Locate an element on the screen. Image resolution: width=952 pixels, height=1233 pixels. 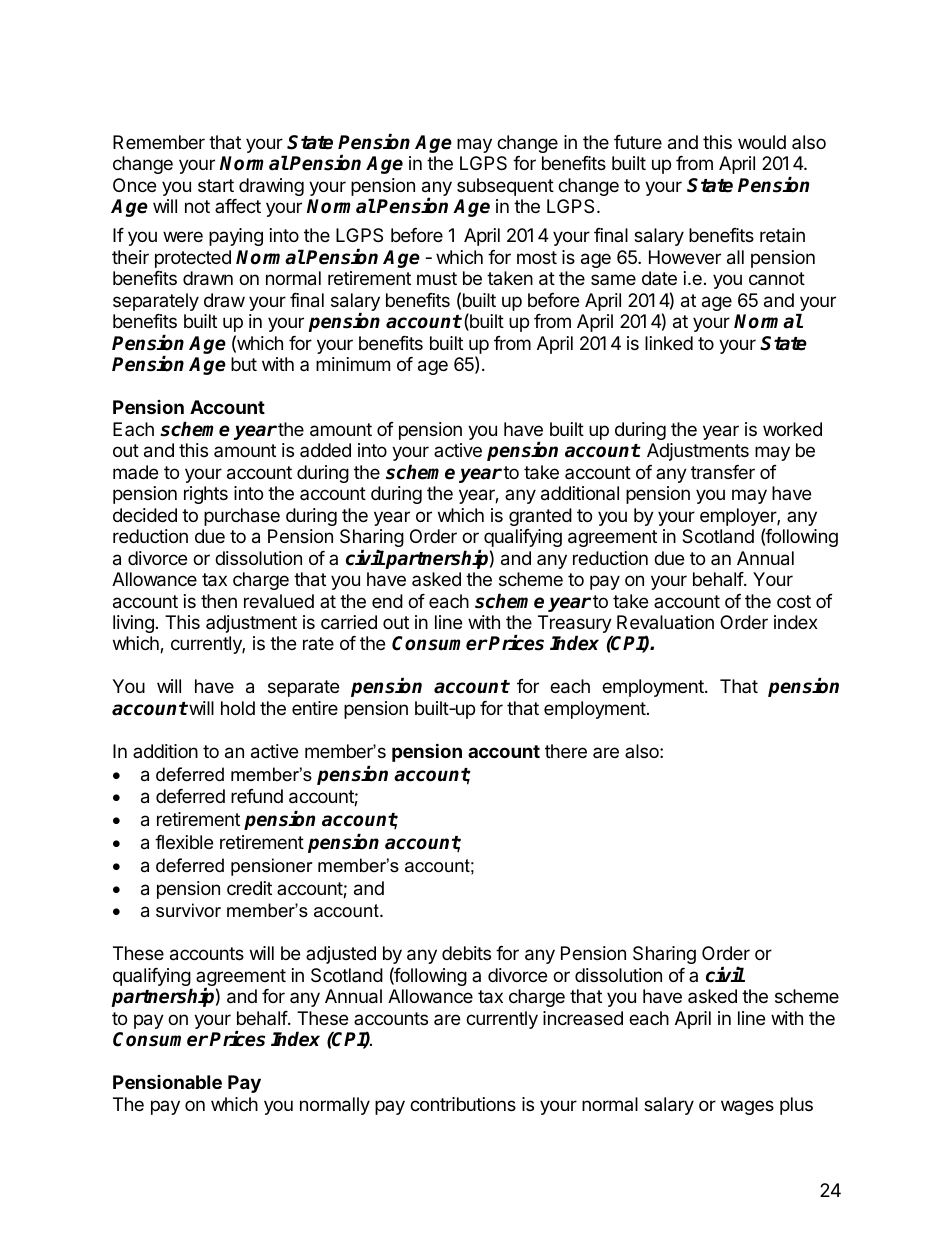
Revaluation is located at coordinates (665, 622).
